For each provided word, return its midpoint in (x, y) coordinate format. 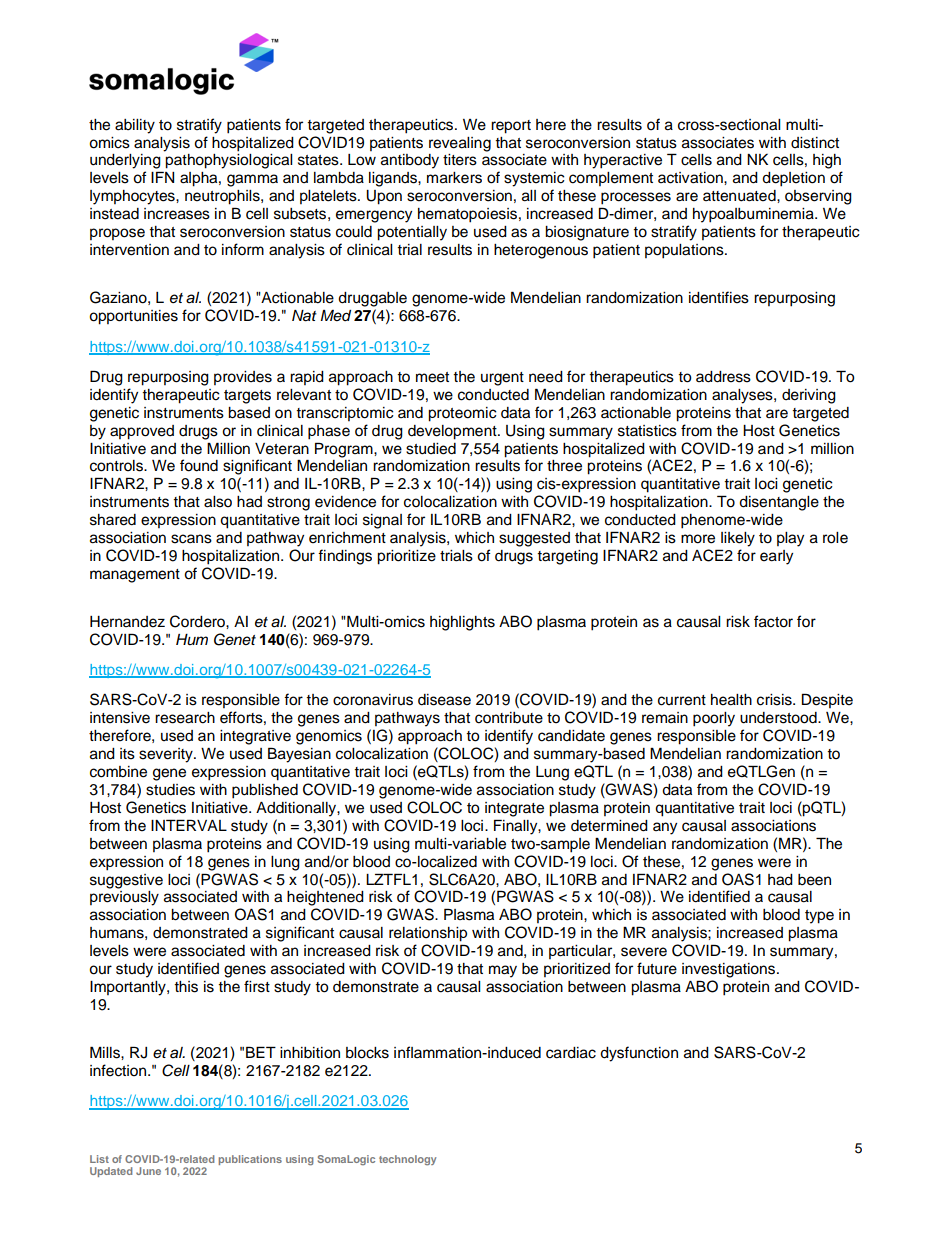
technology (407, 1160)
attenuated (740, 196)
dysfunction (639, 1054)
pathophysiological (228, 161)
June (148, 1171)
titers (460, 160)
